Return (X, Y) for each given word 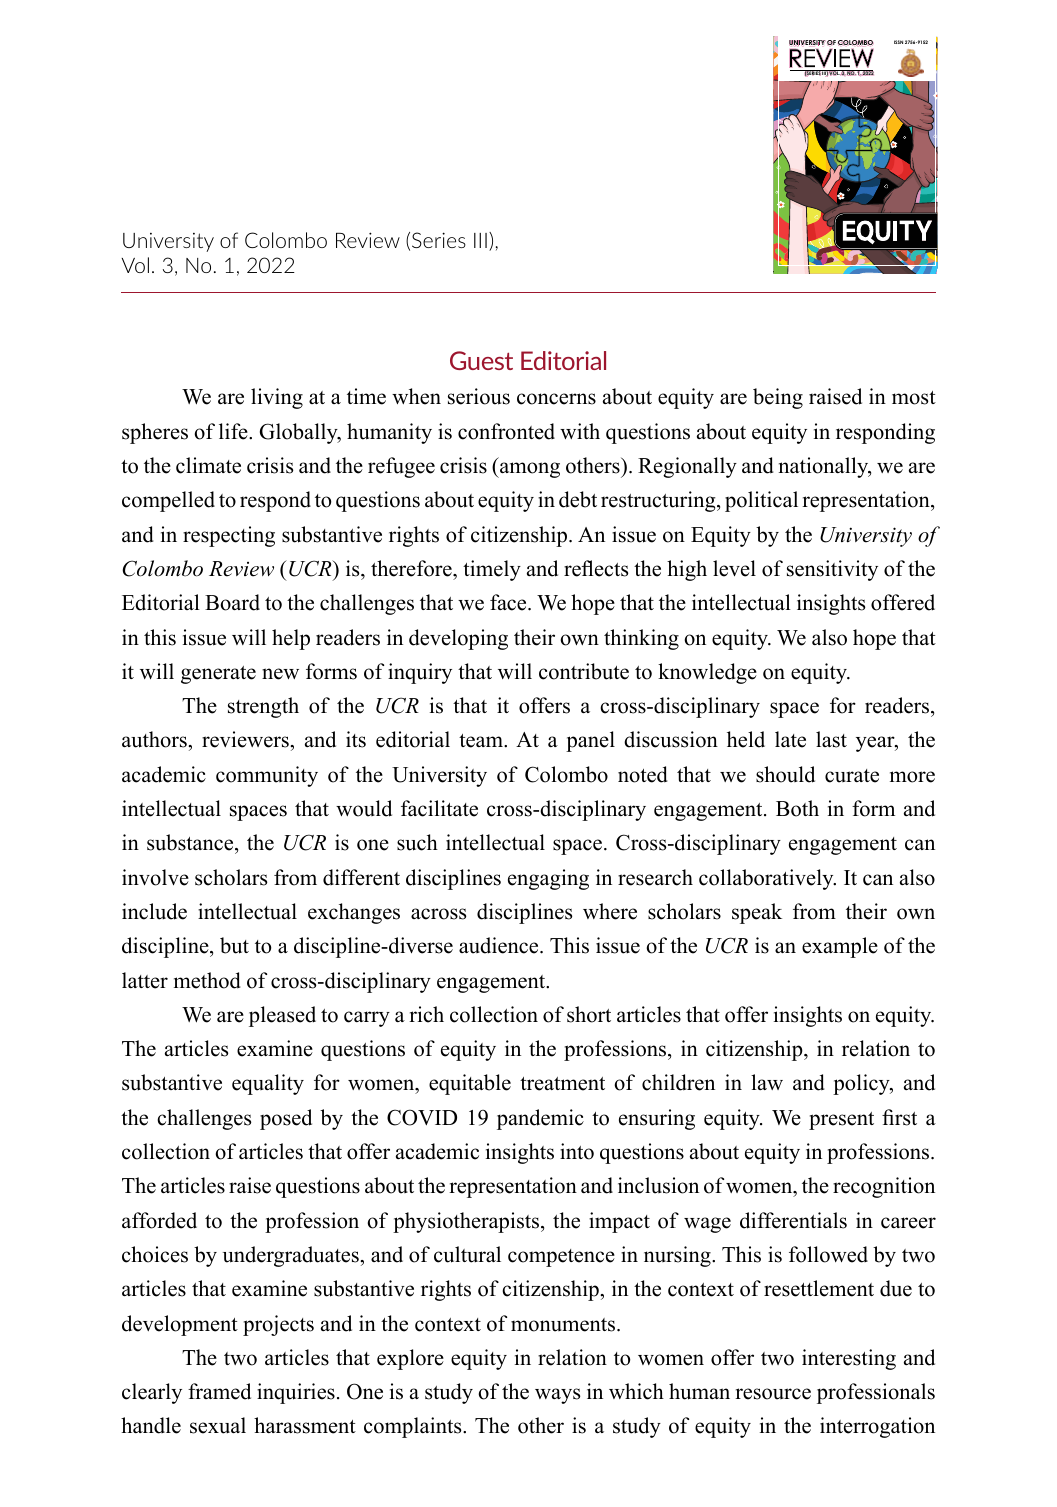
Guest (481, 360)
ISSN (898, 42)
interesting (849, 1359)
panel (590, 741)
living (277, 398)
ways (557, 1396)
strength (263, 707)
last (831, 739)
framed (219, 1391)
